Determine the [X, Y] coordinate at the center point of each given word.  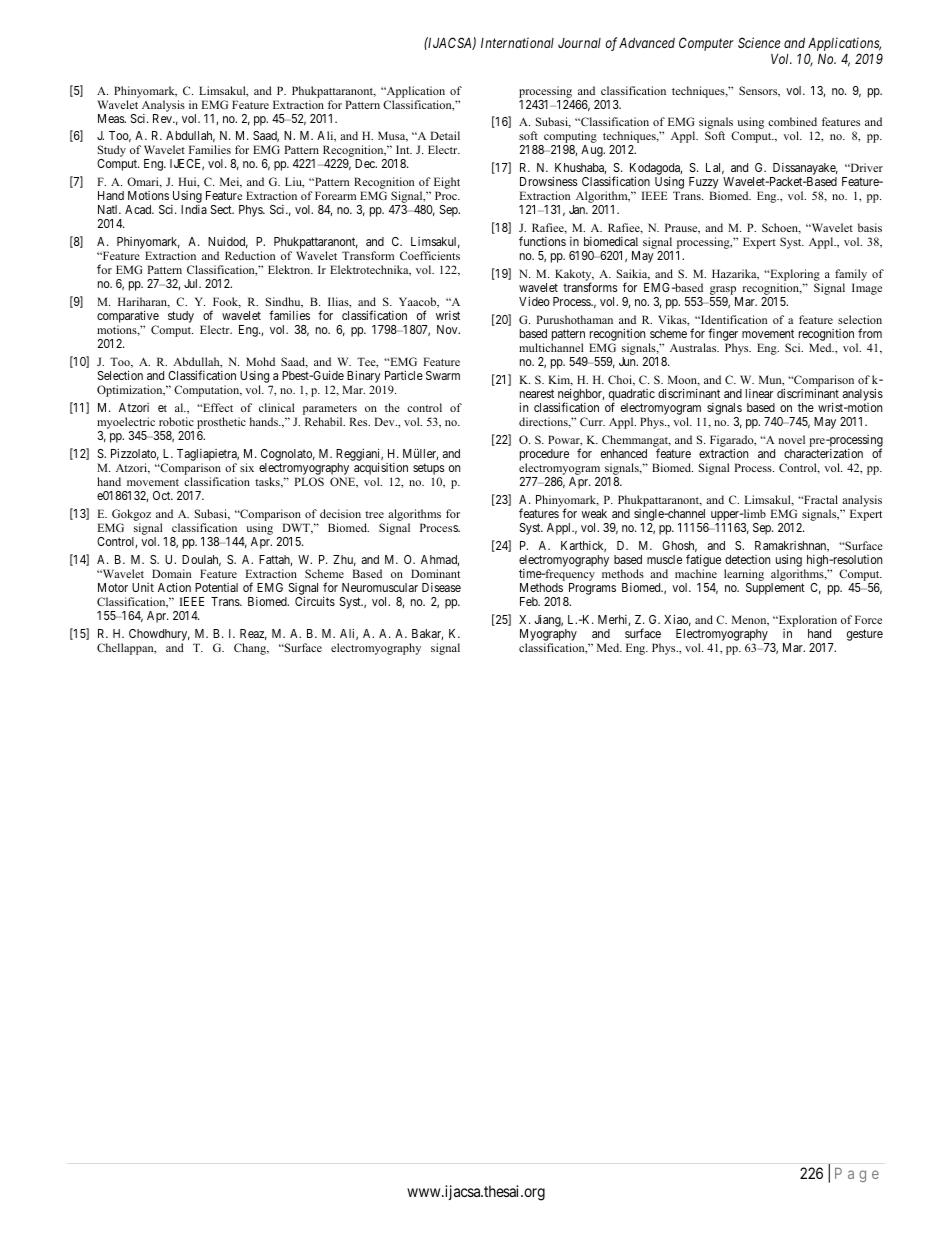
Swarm [443, 375]
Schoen [781, 228]
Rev [163, 118]
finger [723, 336]
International [517, 42]
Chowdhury [159, 636]
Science [759, 42]
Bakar [427, 634]
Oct [163, 495]
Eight [447, 184]
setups [428, 470]
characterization [823, 453]
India [194, 209]
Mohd [260, 361]
